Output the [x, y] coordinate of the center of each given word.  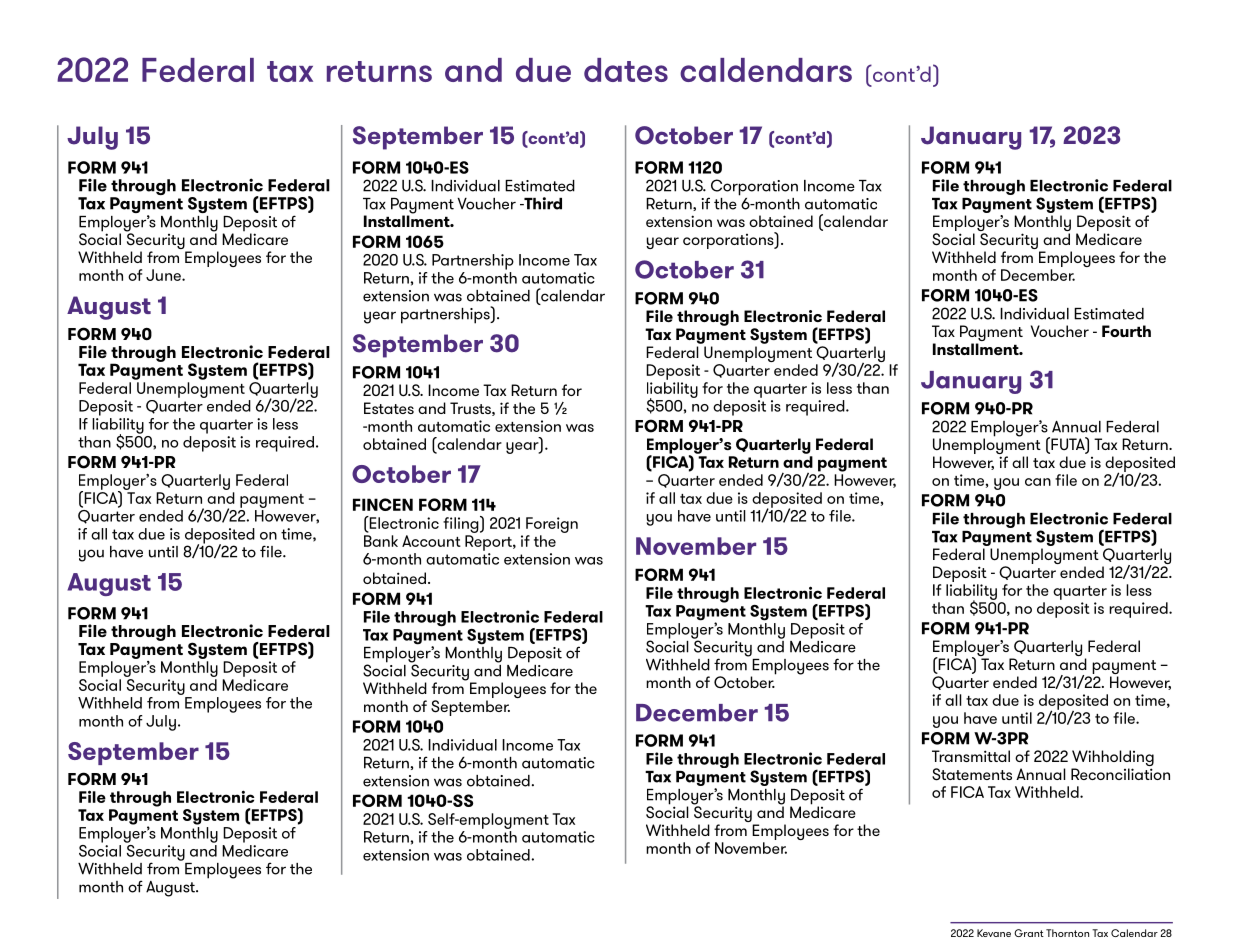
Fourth [1126, 331]
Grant [1029, 933]
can [1038, 482]
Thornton [1067, 933]
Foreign [552, 525]
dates [626, 70]
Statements [972, 774]
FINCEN [383, 504]
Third [542, 203]
